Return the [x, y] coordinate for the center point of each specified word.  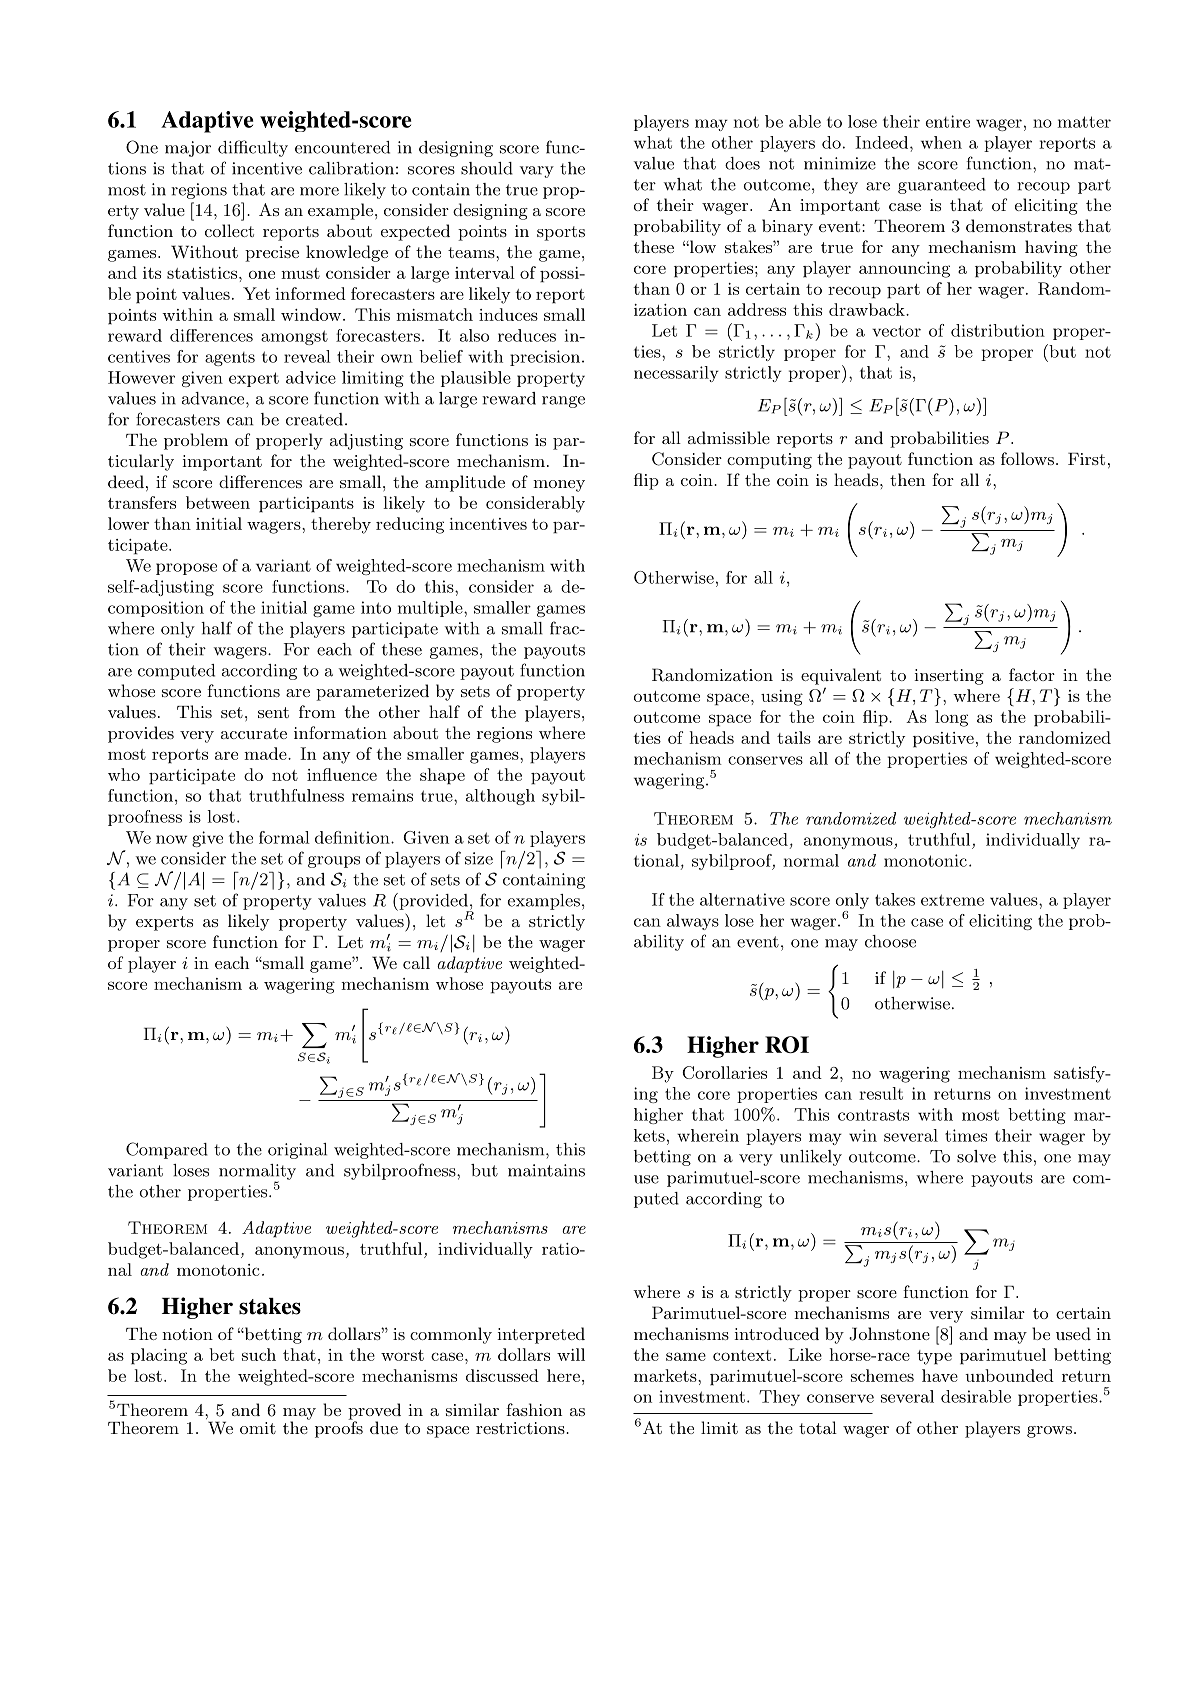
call [416, 962]
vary [537, 172]
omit [258, 1428]
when [941, 142]
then [907, 479]
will [571, 1354]
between [218, 502]
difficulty [253, 148]
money [559, 486]
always [693, 922]
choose [890, 941]
